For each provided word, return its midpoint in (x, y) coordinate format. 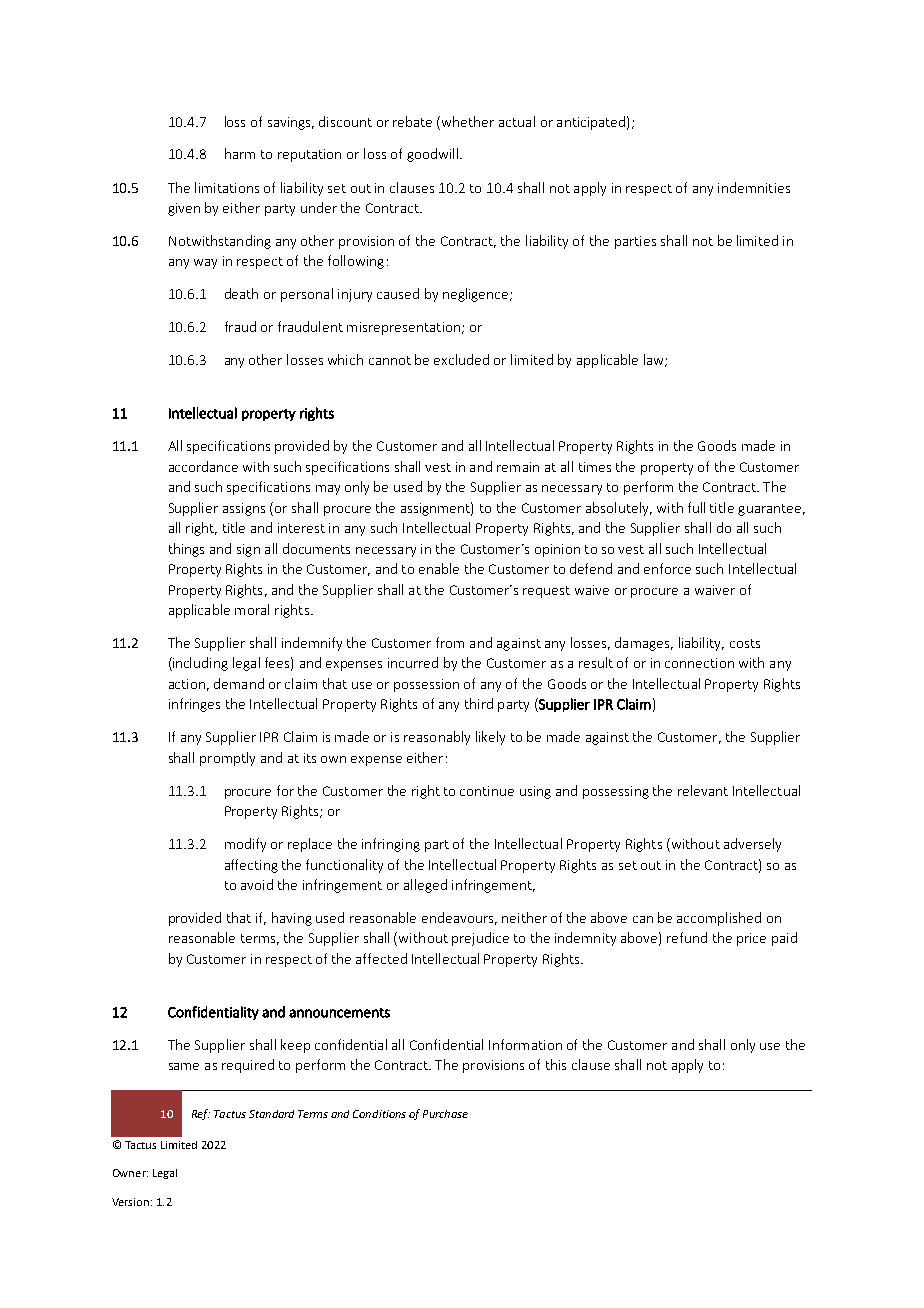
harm (240, 153)
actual (517, 121)
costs (745, 643)
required (248, 1066)
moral (252, 609)
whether (468, 121)
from (450, 642)
